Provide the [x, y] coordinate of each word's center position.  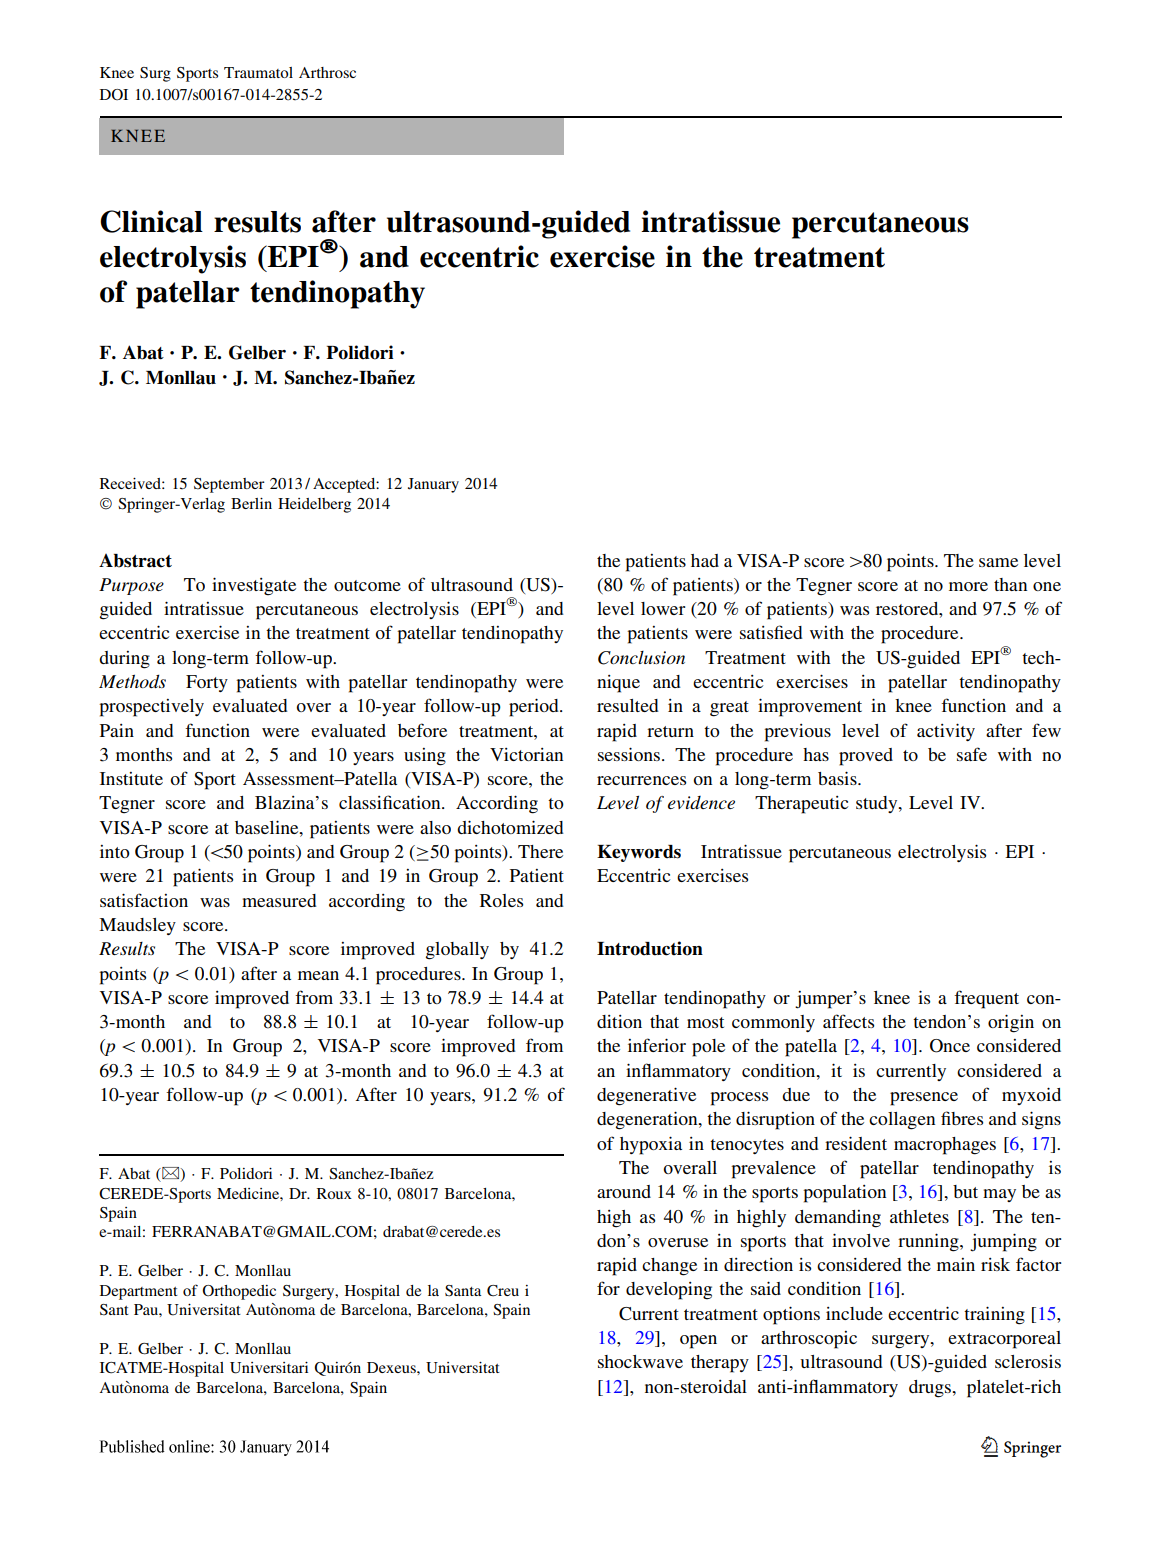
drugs [931, 1389]
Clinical [151, 221]
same [998, 562]
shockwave [640, 1361]
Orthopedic [239, 1292]
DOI [114, 94]
